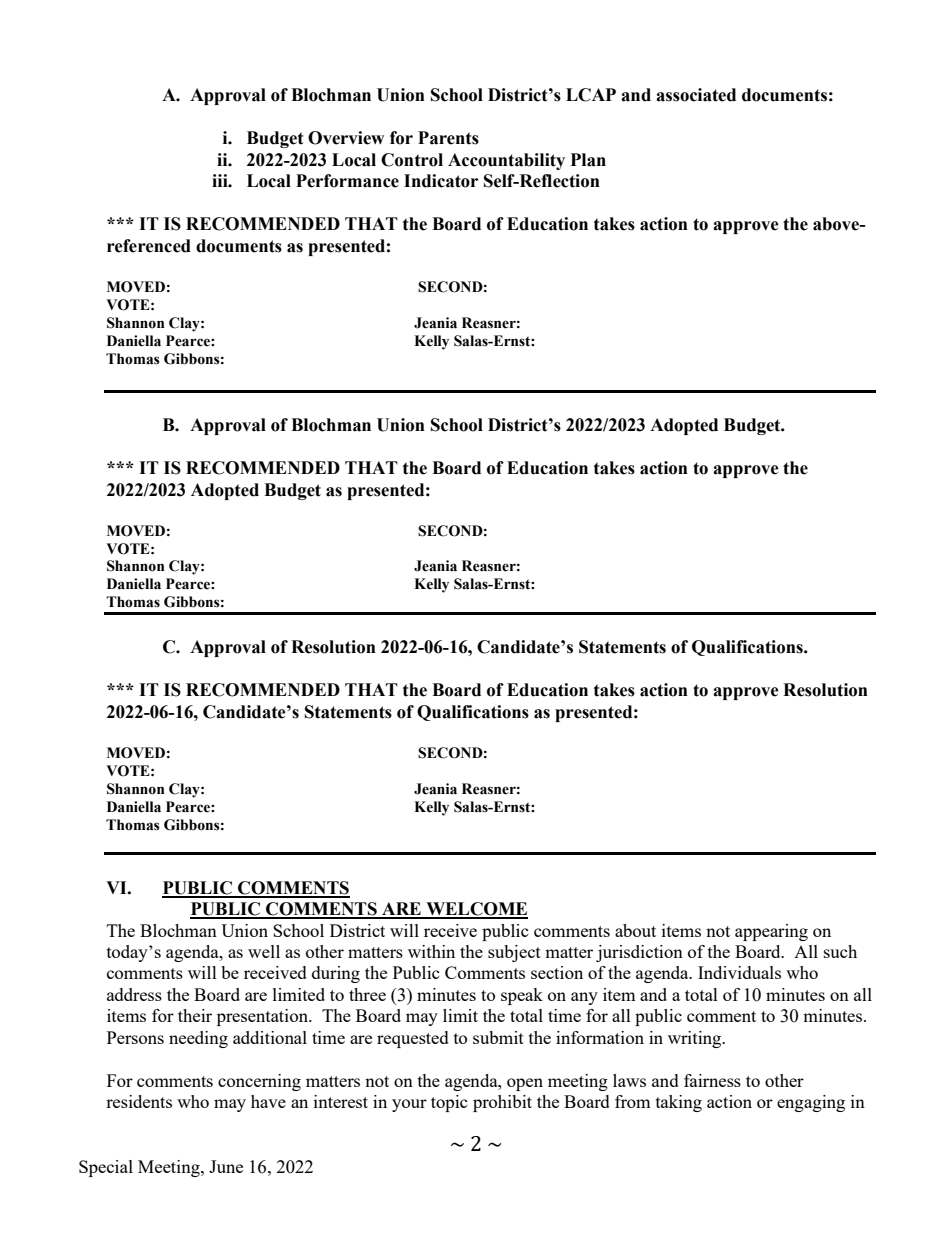 This page has height=1233, width=952. What do you see at coordinates (448, 138) in the page?
I see `Parents` at bounding box center [448, 138].
